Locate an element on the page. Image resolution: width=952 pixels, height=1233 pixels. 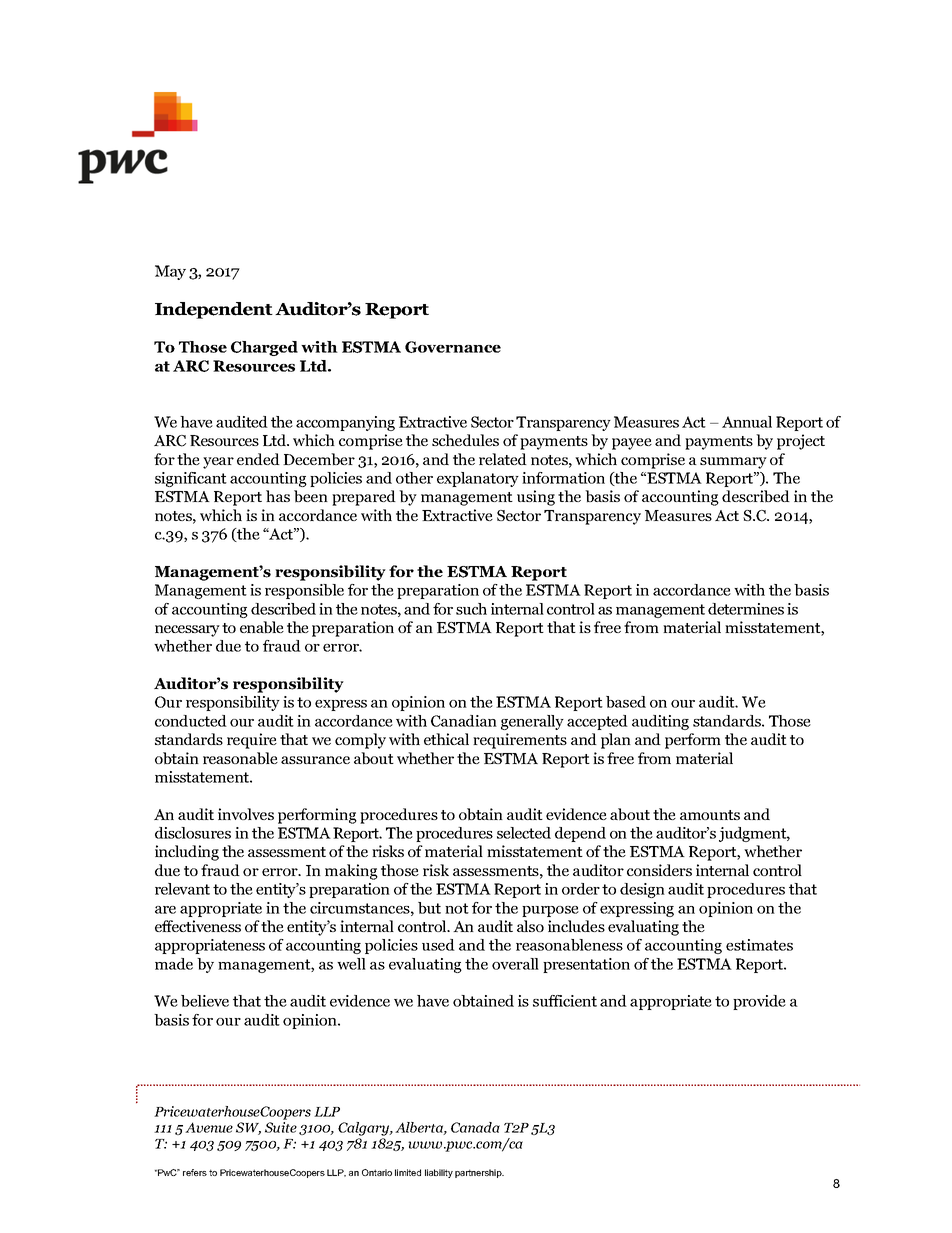
responsible is located at coordinates (304, 591).
